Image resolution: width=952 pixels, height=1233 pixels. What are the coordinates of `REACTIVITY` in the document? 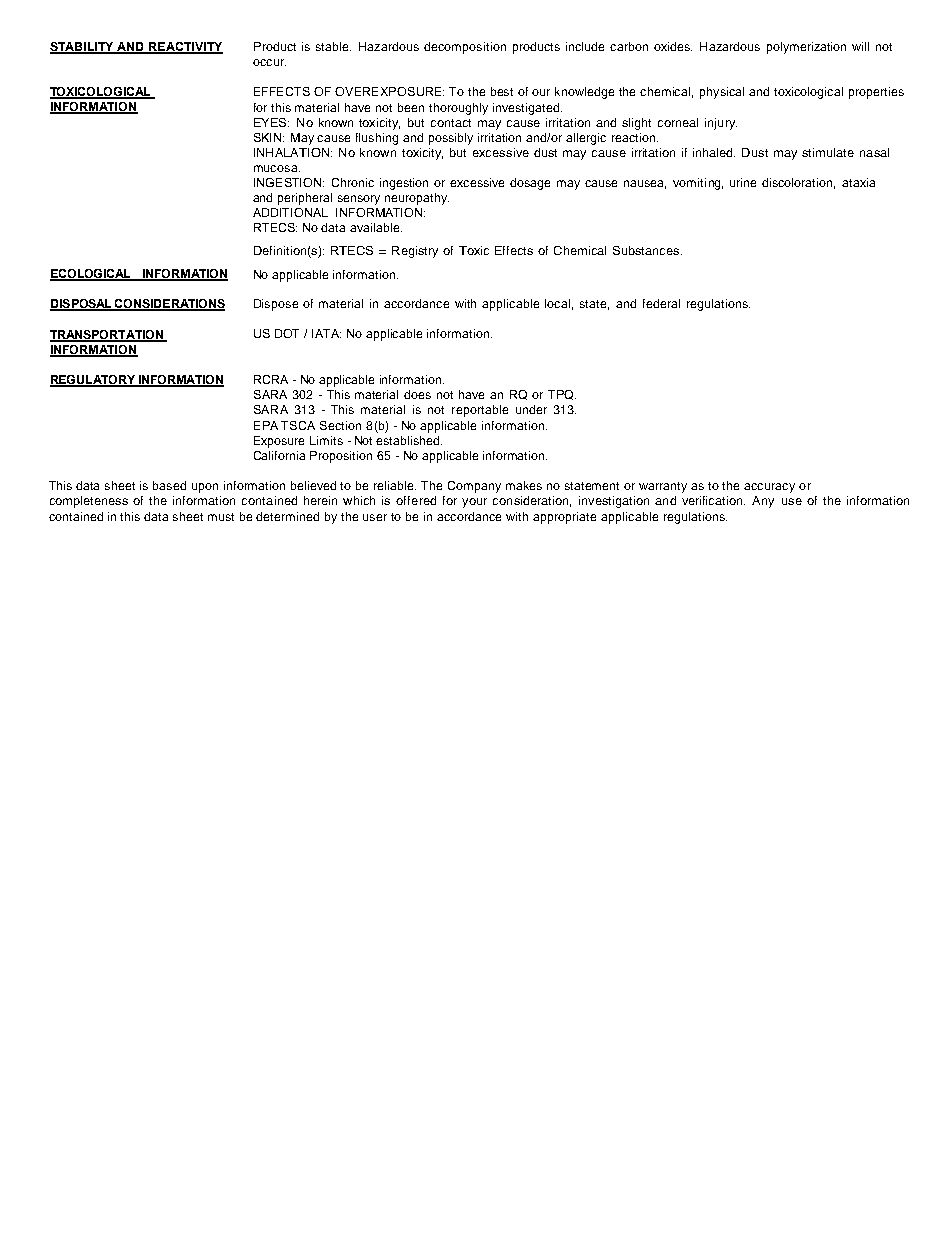 It's located at (185, 48).
